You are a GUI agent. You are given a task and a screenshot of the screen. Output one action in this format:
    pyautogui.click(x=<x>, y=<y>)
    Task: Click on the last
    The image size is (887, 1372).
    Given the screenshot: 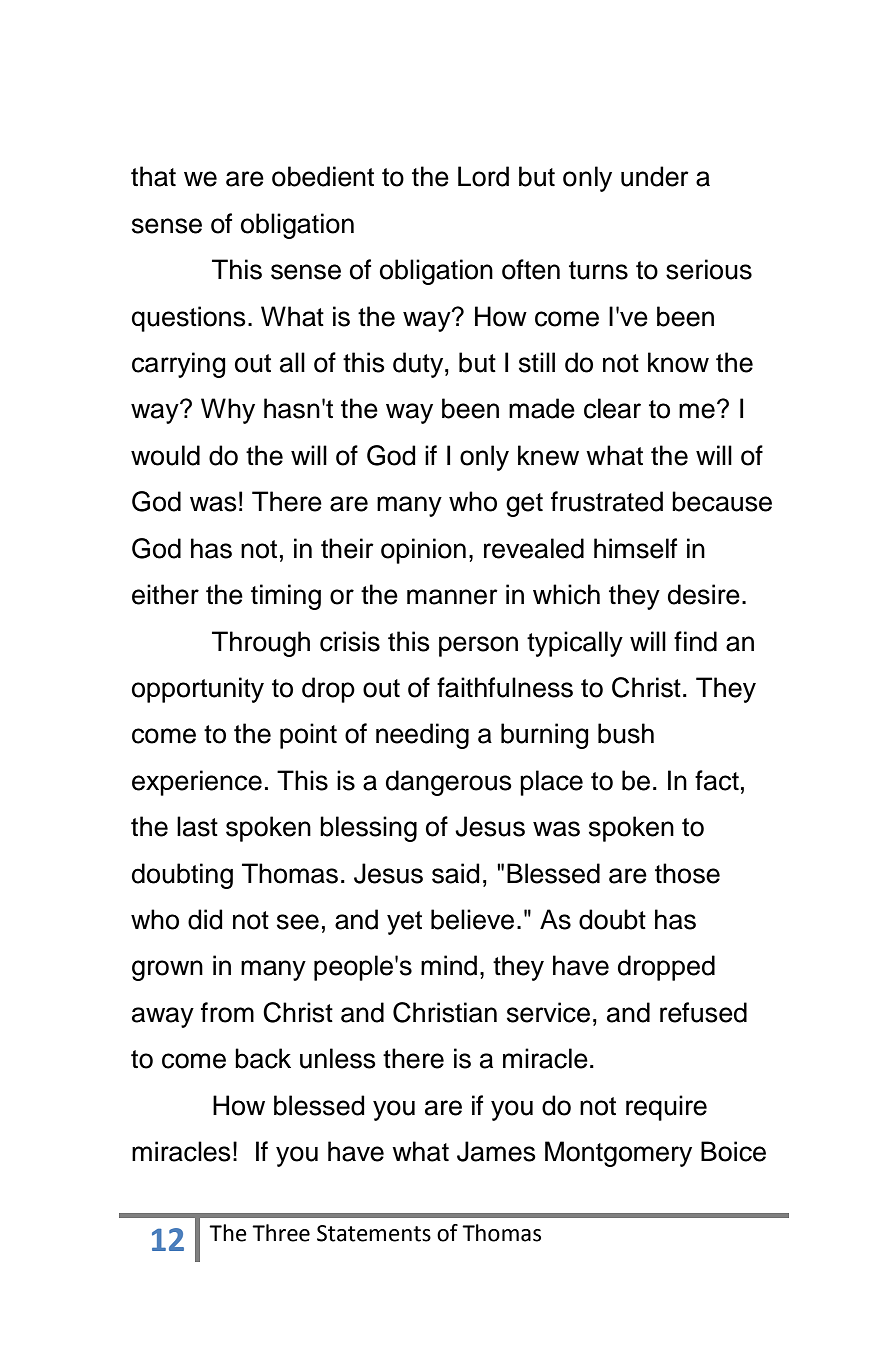 What is the action you would take?
    pyautogui.click(x=197, y=826)
